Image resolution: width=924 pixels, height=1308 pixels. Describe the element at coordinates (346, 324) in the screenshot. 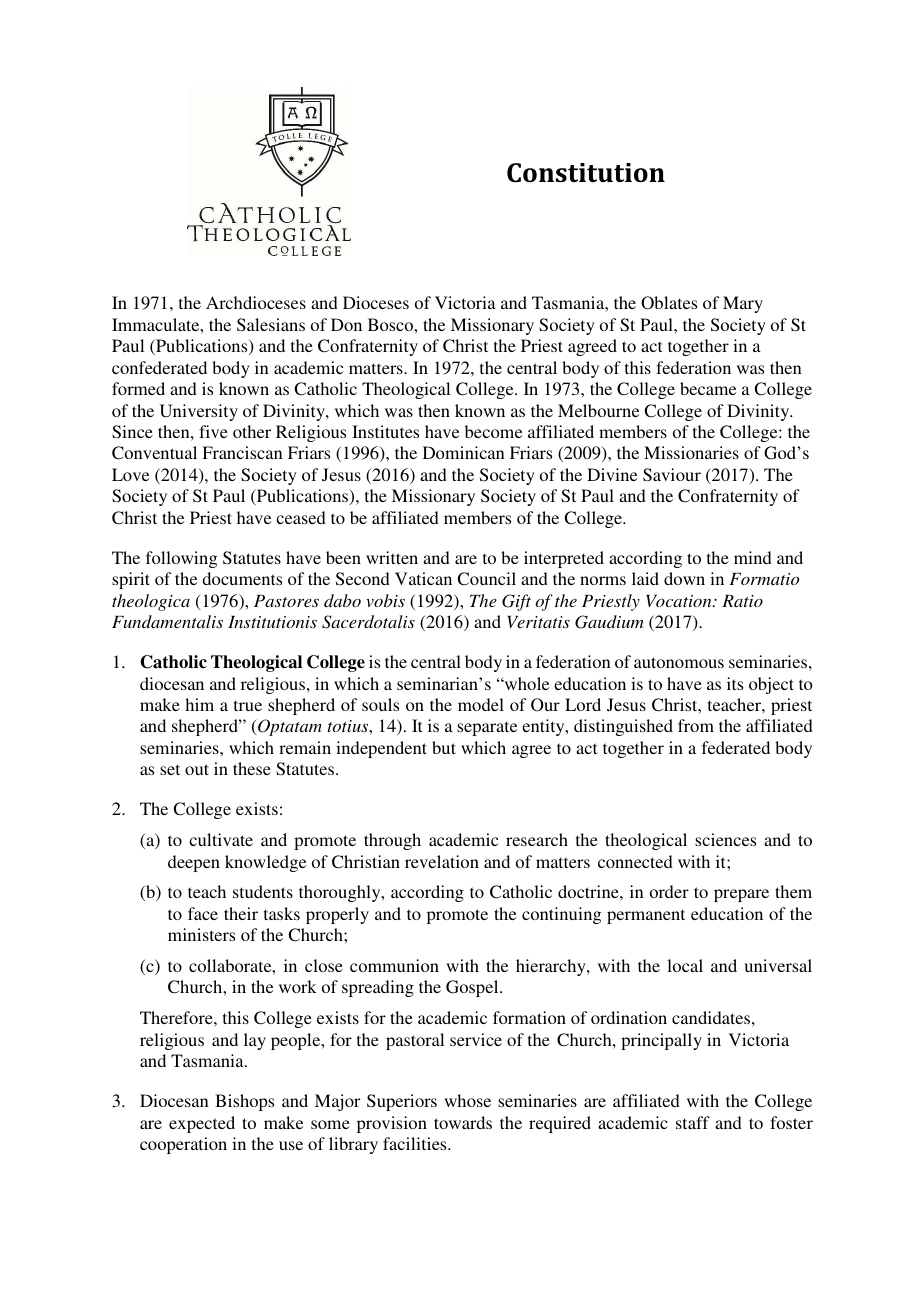

I see `Don` at that location.
